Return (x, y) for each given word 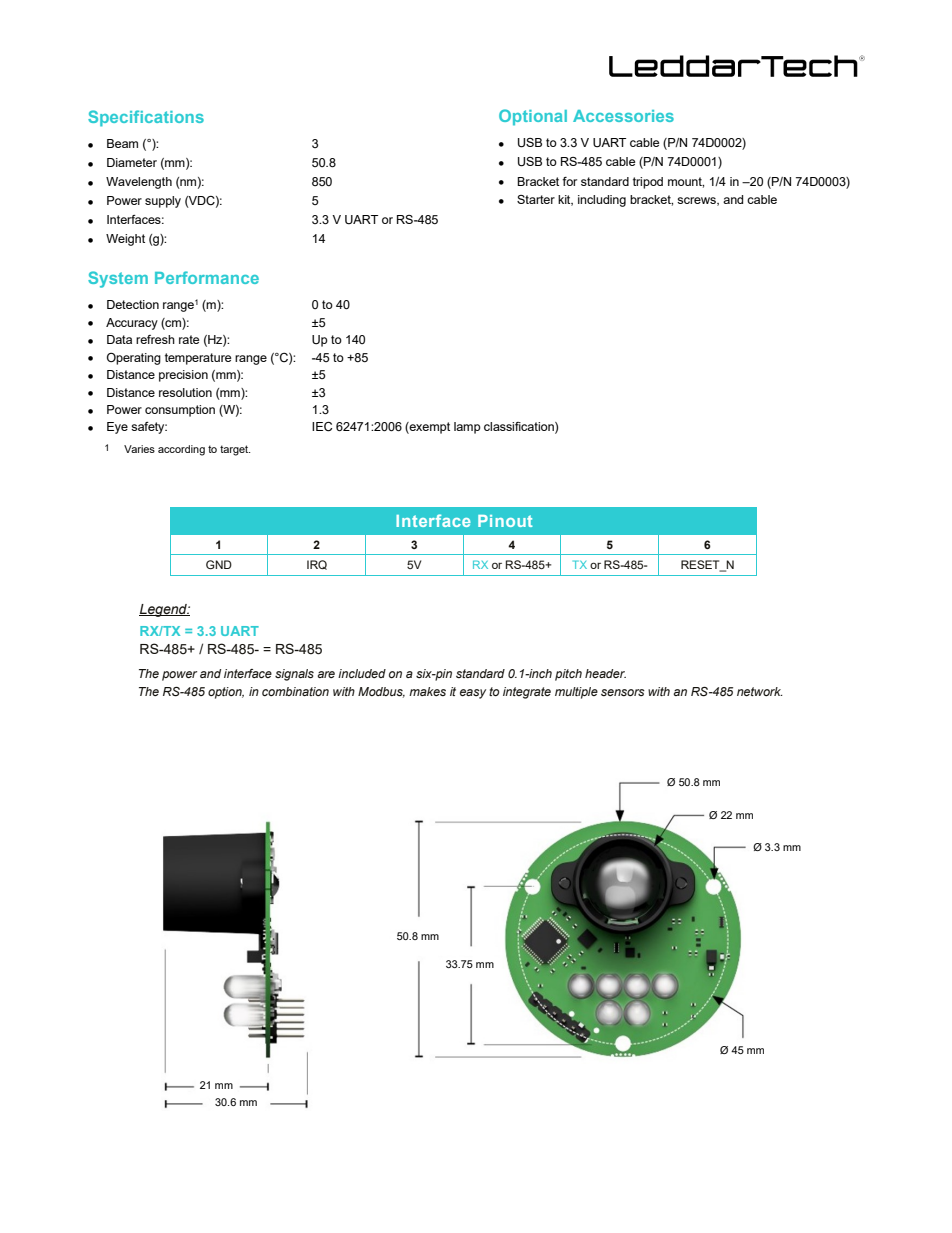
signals (294, 675)
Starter (536, 199)
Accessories (623, 116)
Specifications (146, 118)
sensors (623, 692)
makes (427, 691)
